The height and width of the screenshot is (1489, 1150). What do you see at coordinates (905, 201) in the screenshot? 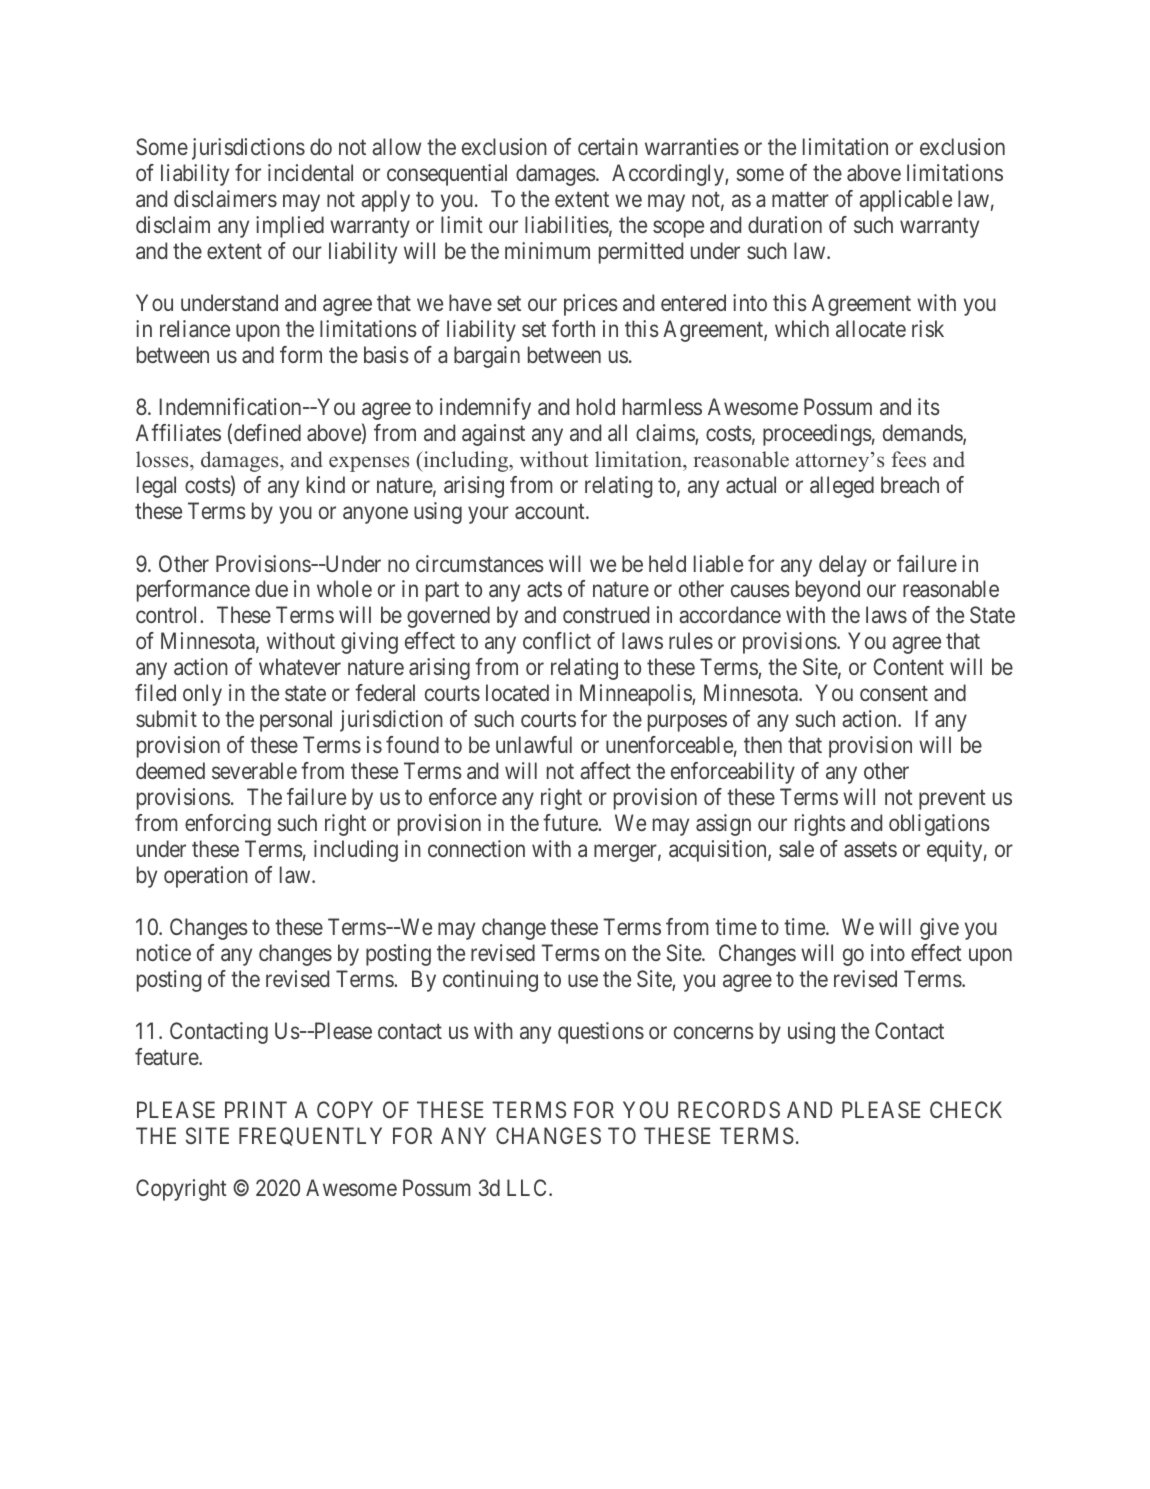
I see `applicable` at bounding box center [905, 201].
